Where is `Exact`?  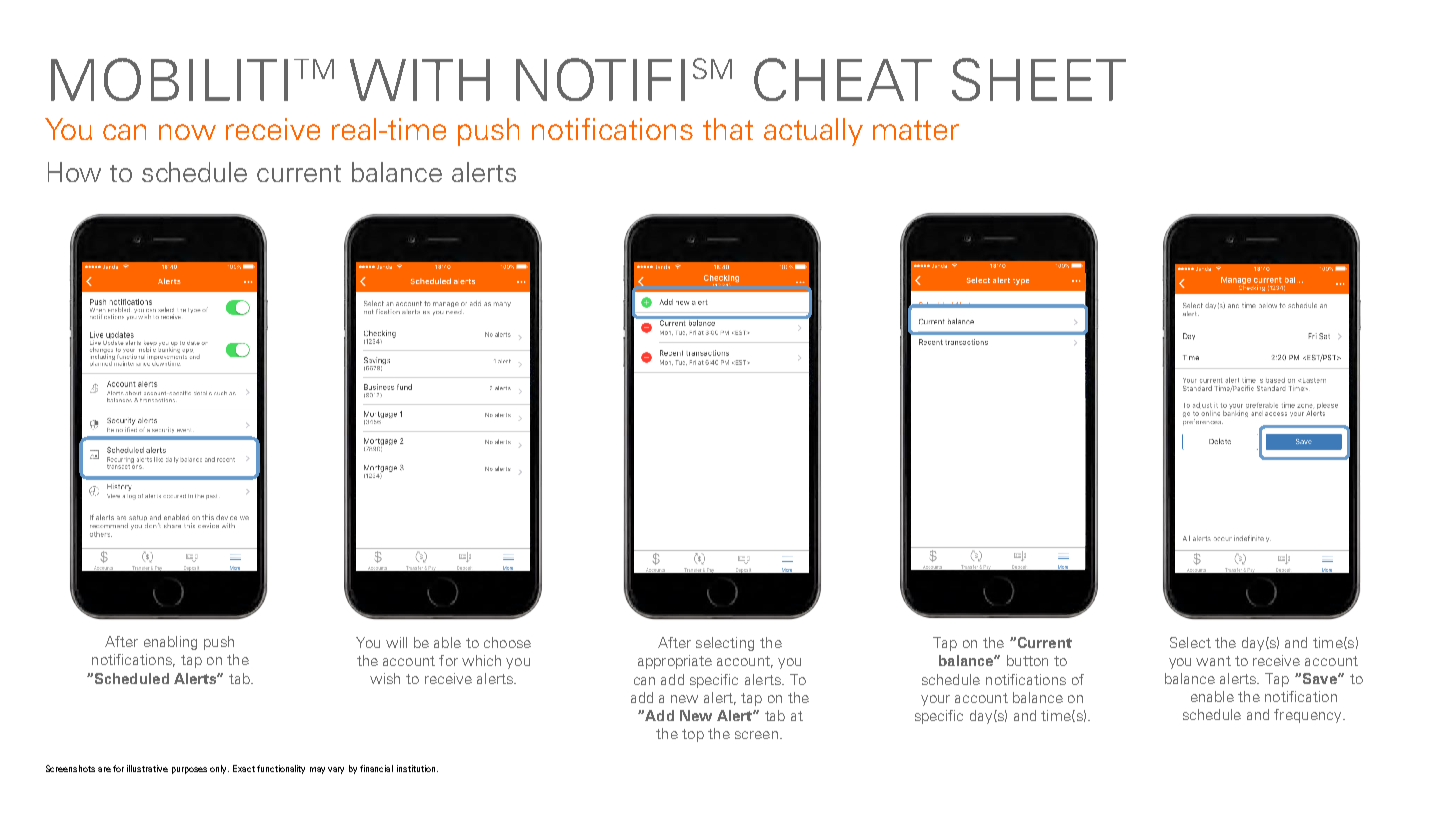
Exact is located at coordinates (244, 768).
